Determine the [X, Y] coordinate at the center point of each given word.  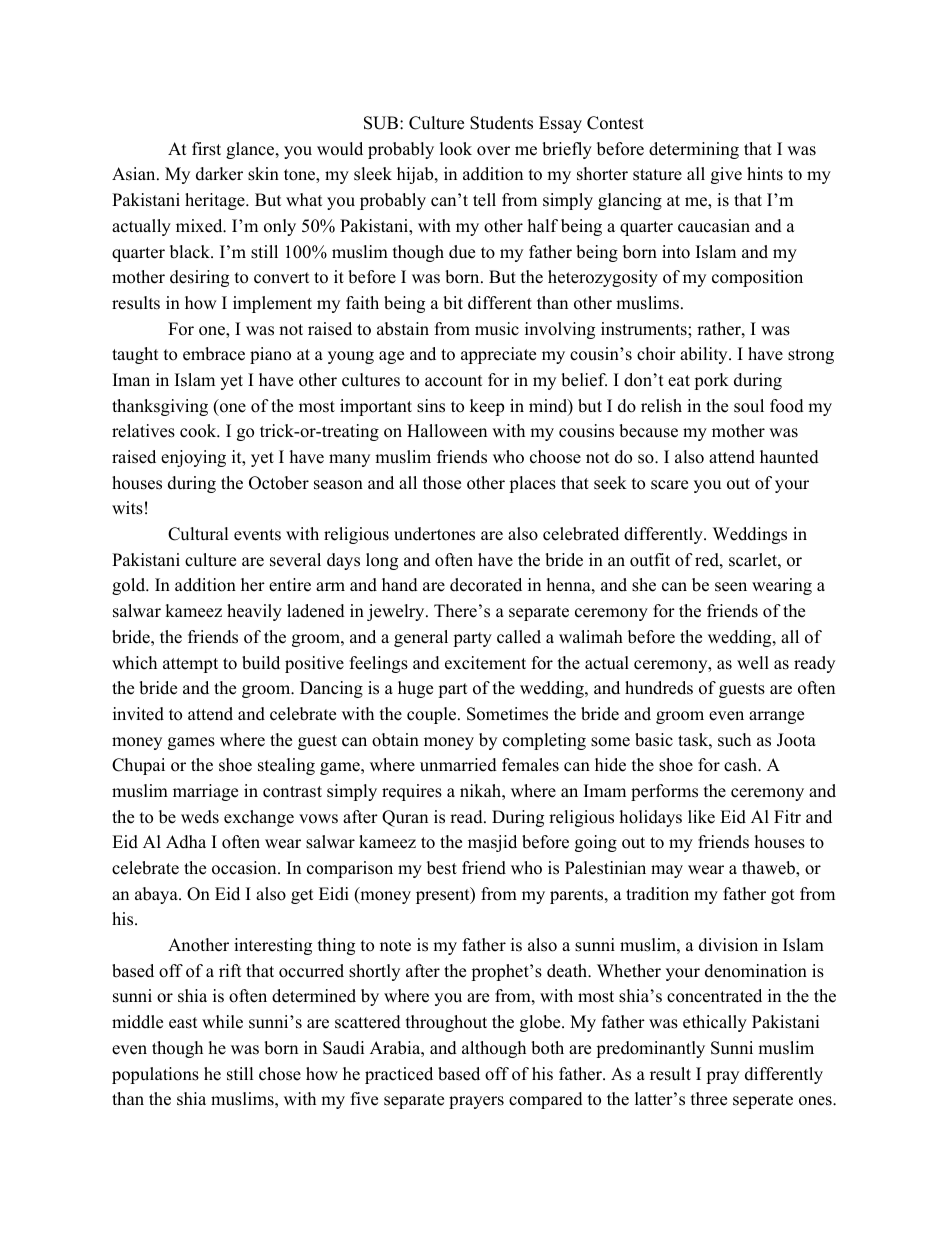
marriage [205, 792]
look [456, 149]
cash [741, 765]
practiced [399, 1075]
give [726, 175]
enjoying [193, 458]
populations [155, 1075]
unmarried [458, 765]
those [442, 483]
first [206, 149]
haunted [789, 457]
